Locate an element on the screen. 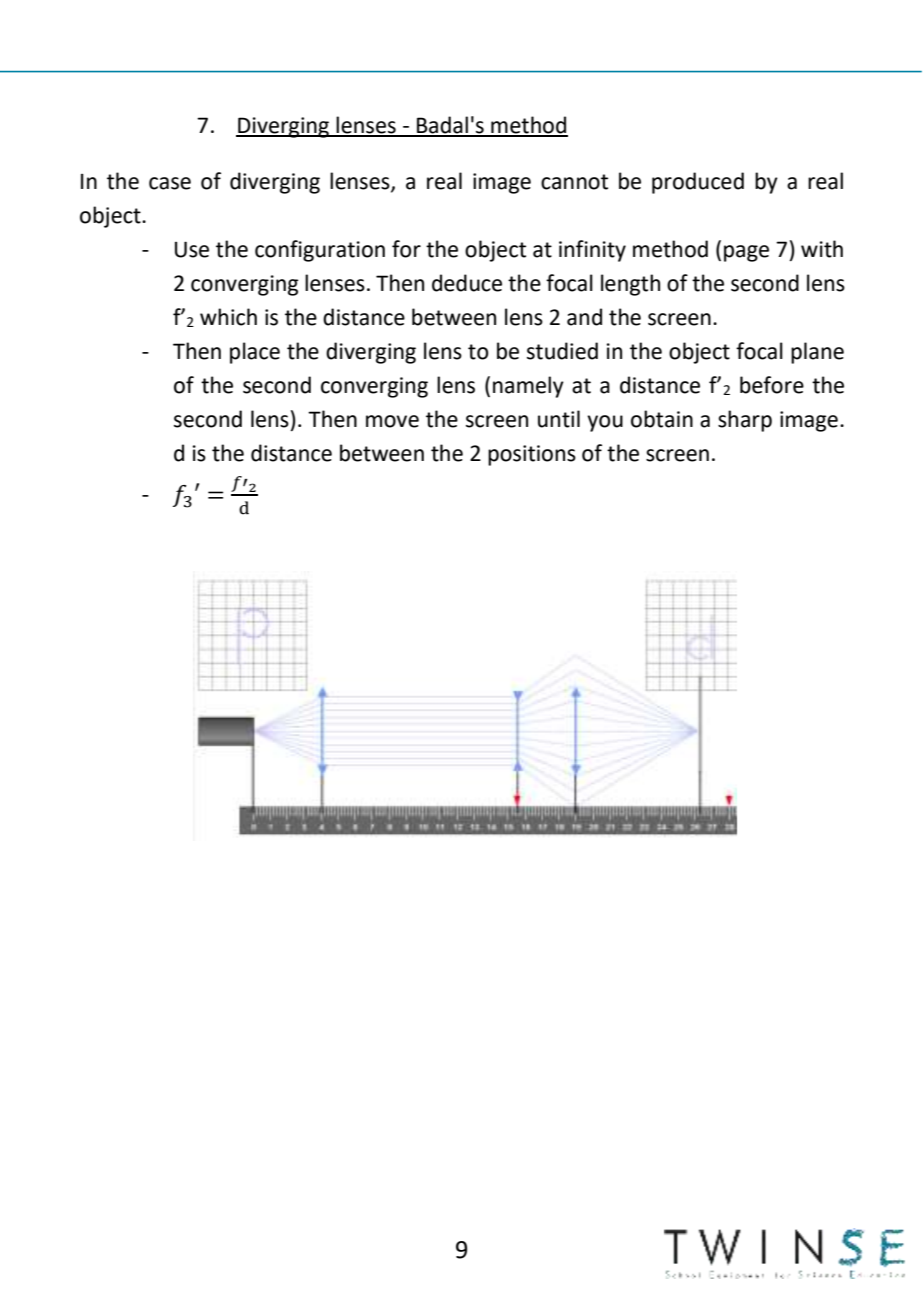 The width and height of the screenshot is (924, 1313). move is located at coordinates (392, 421).
